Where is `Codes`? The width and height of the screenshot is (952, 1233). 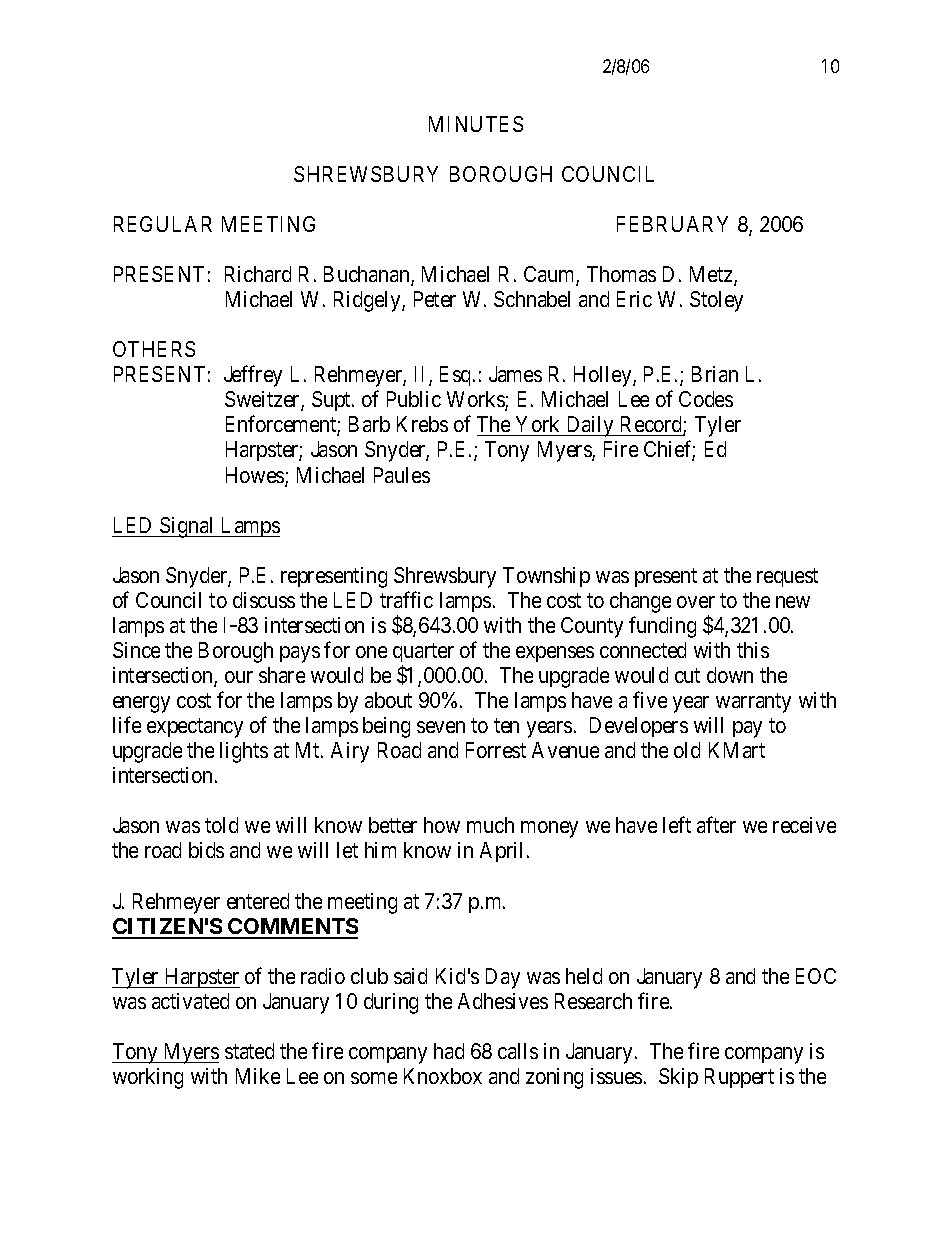 Codes is located at coordinates (706, 399).
